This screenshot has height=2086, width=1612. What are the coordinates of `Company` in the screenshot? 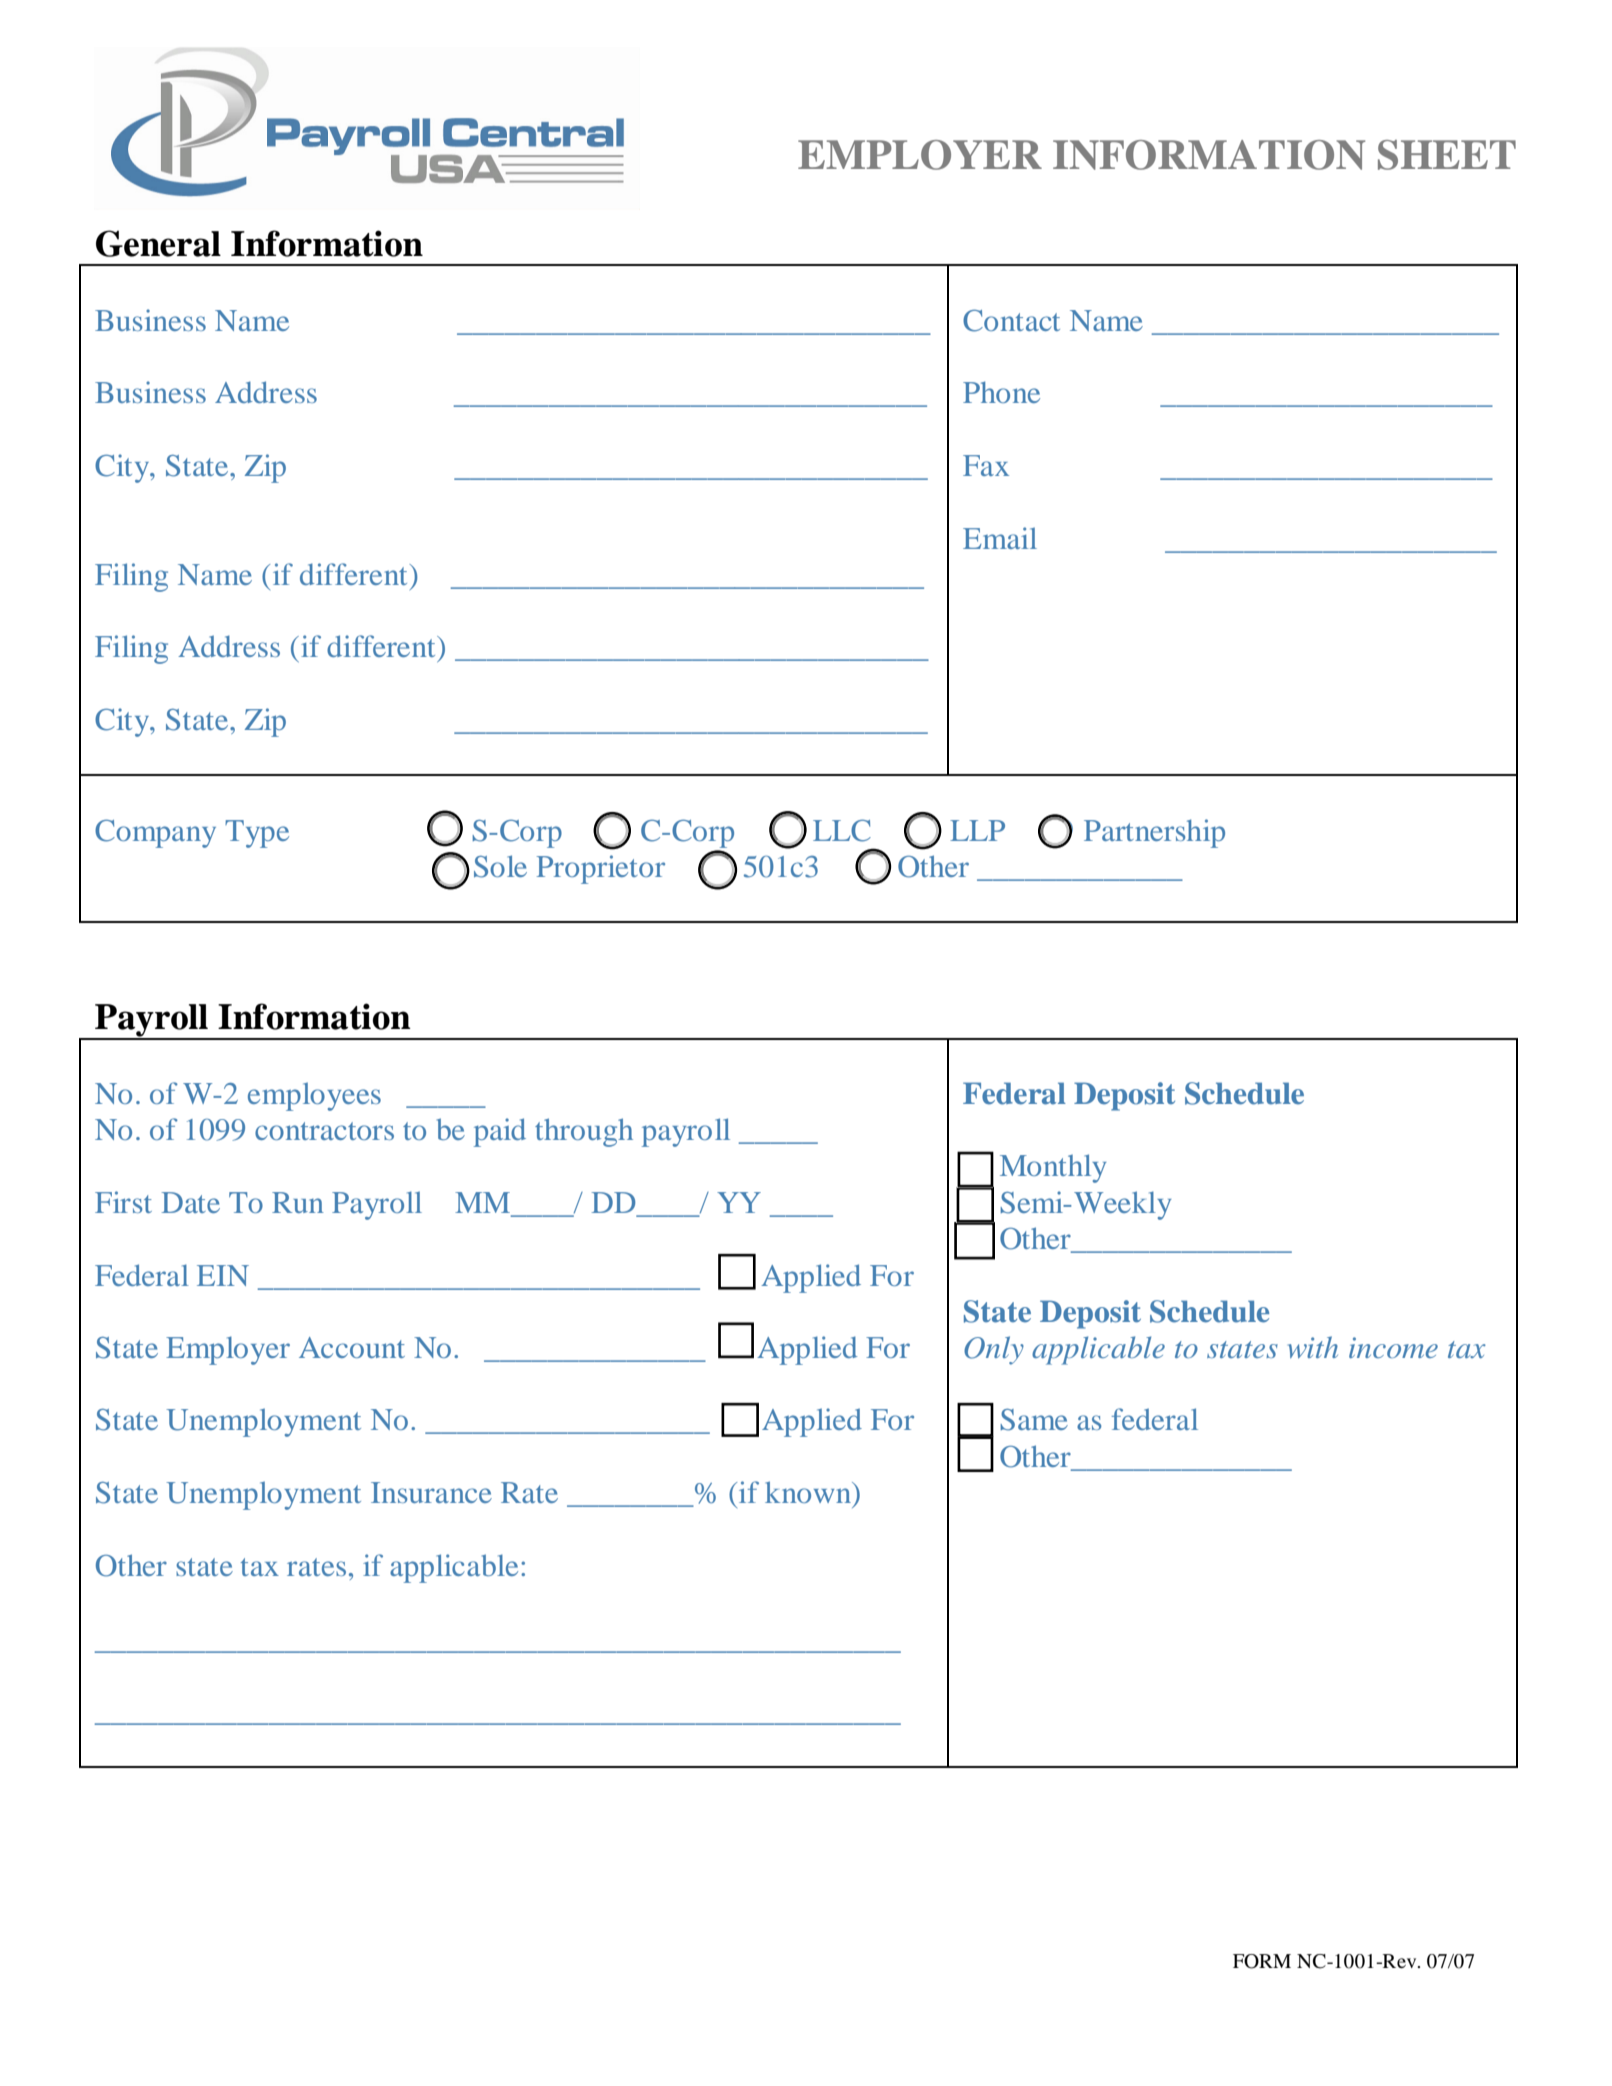 It's located at (155, 833).
